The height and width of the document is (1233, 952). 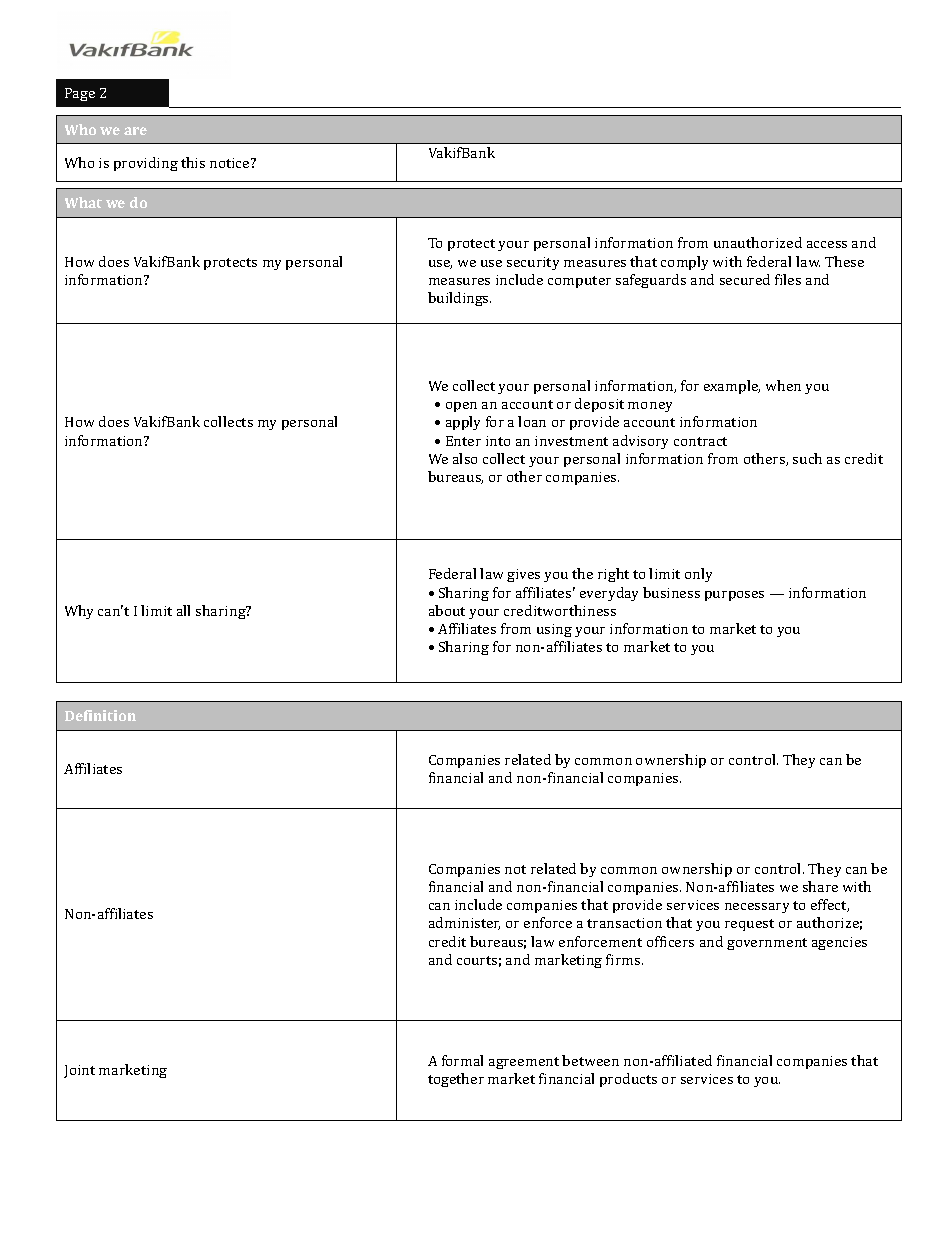 I want to click on purposes, so click(x=734, y=596).
